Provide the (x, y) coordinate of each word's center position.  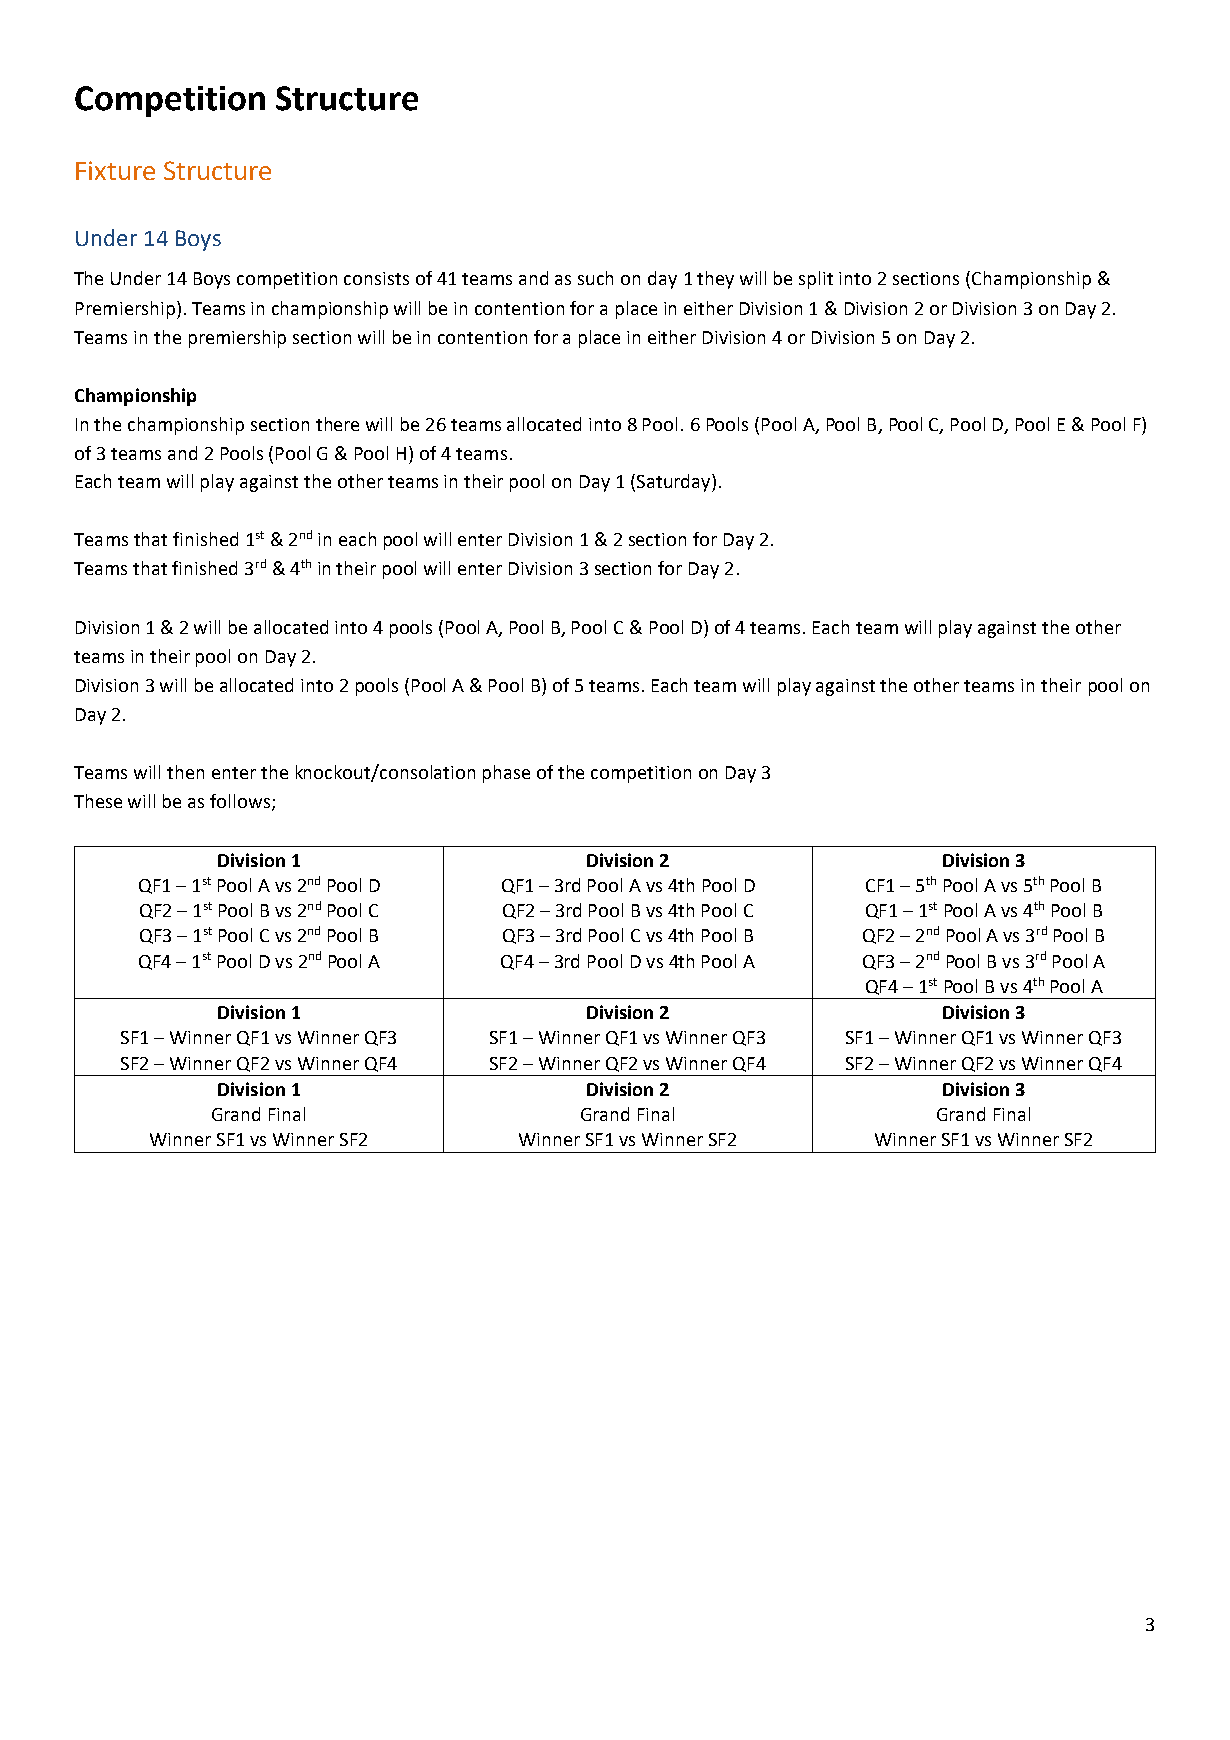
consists (376, 278)
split (816, 280)
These (98, 801)
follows (240, 801)
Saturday (675, 483)
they (715, 280)
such (595, 278)
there (337, 424)
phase (506, 774)
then (185, 772)
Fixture (115, 170)
